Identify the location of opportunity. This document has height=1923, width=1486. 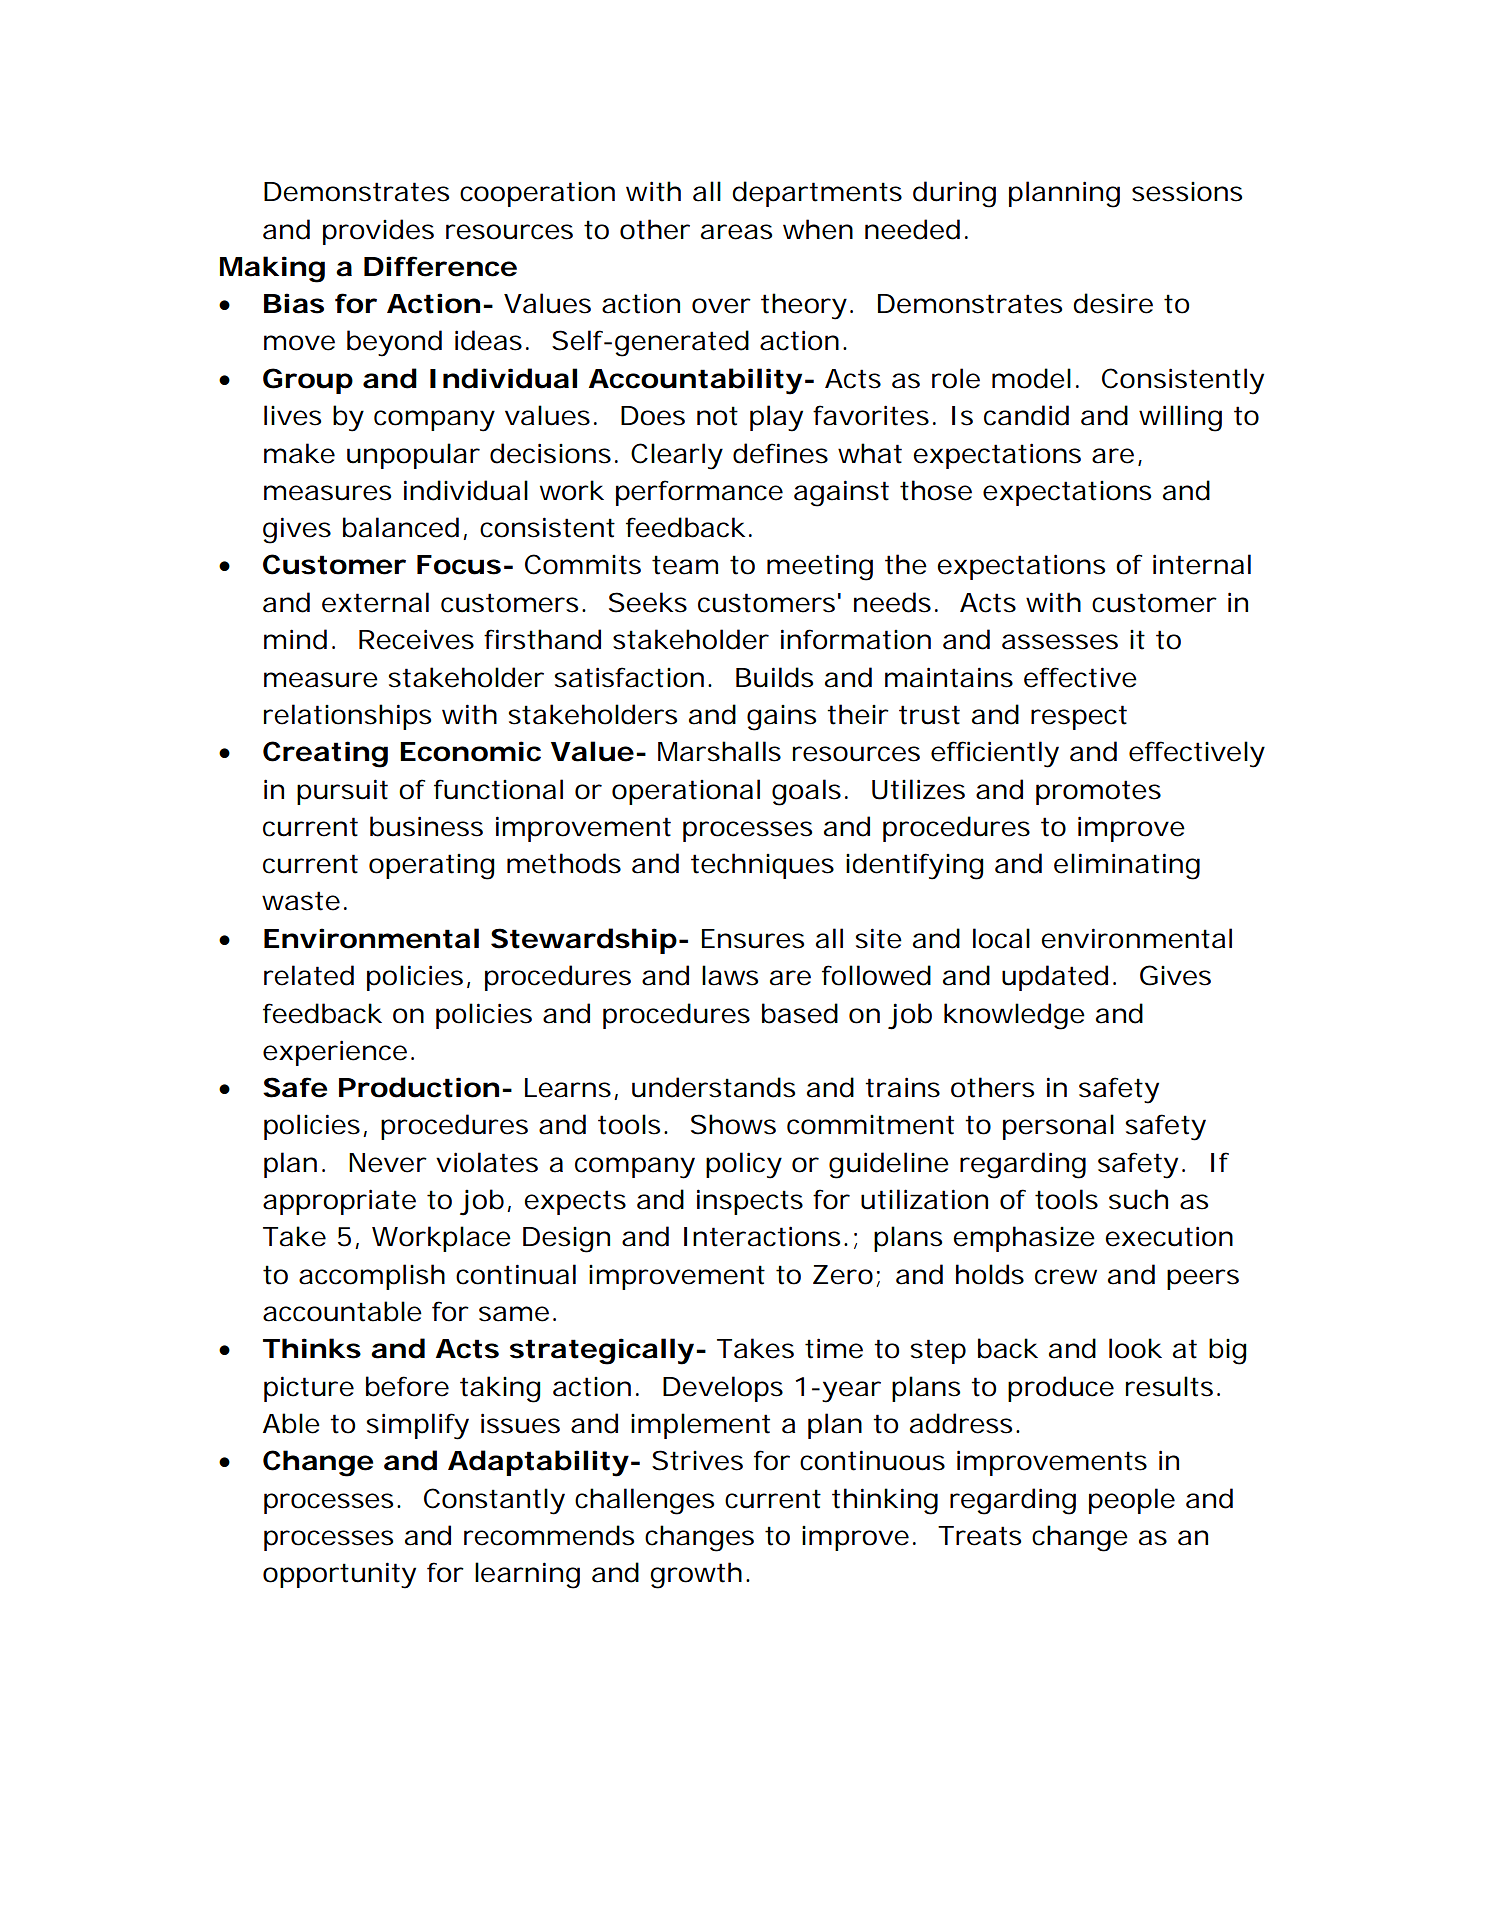
(339, 1575).
